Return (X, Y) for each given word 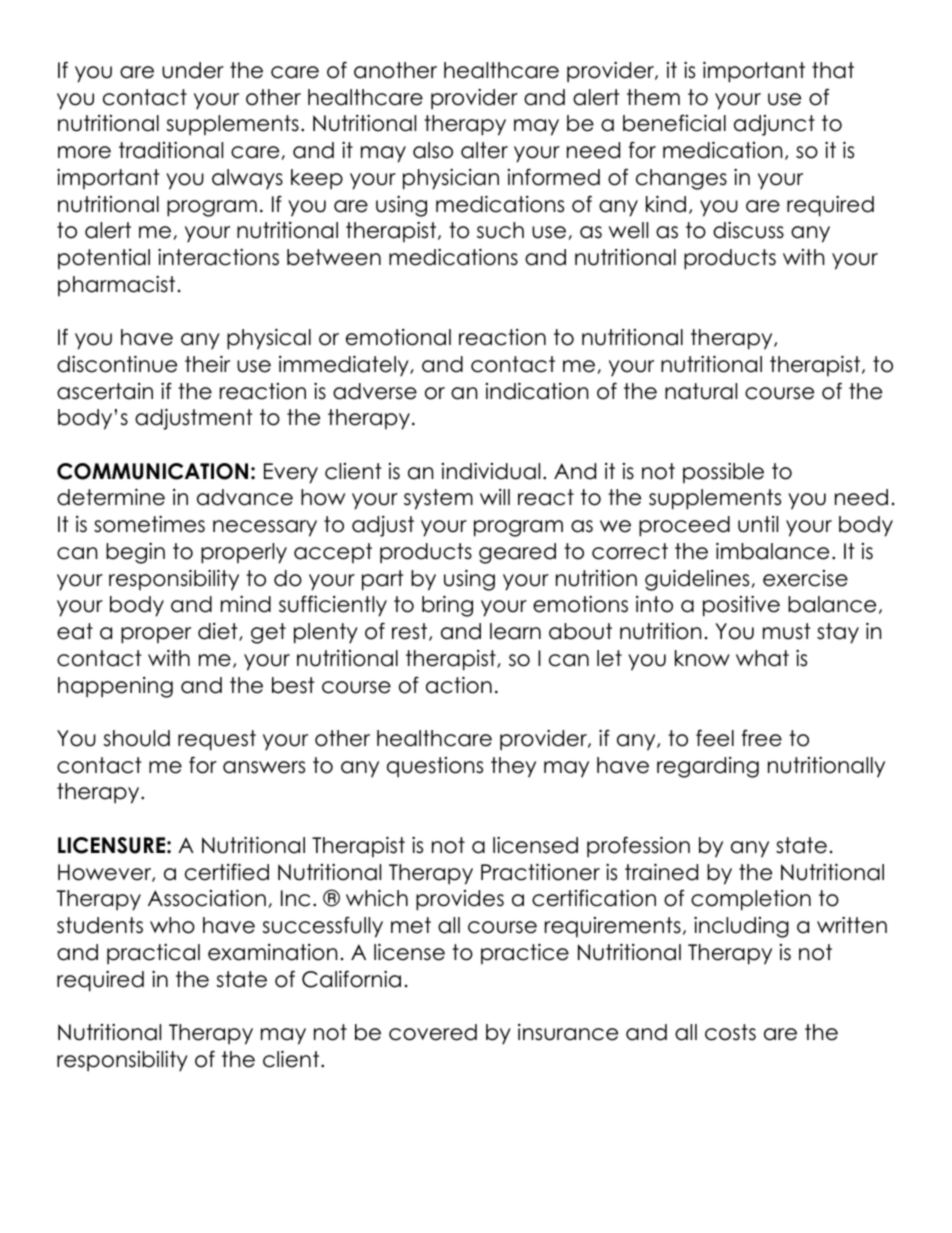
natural (701, 391)
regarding (708, 767)
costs (730, 1032)
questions (435, 767)
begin (135, 553)
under (193, 70)
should (136, 738)
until (758, 524)
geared (517, 553)
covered (433, 1032)
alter (484, 150)
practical (153, 954)
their (207, 364)
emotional (398, 337)
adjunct (774, 125)
